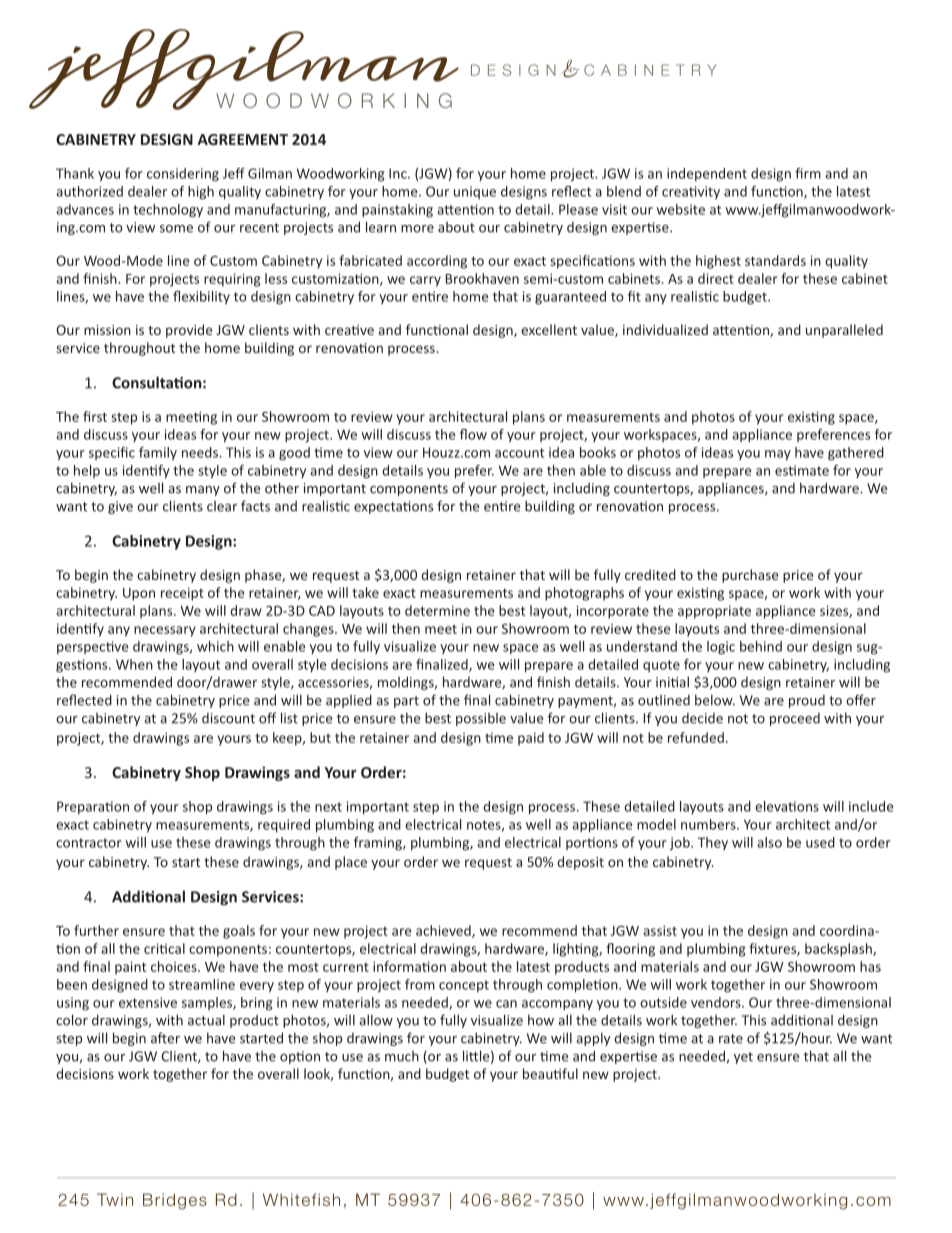 Image resolution: width=952 pixels, height=1233 pixels. I want to click on also, so click(769, 842).
